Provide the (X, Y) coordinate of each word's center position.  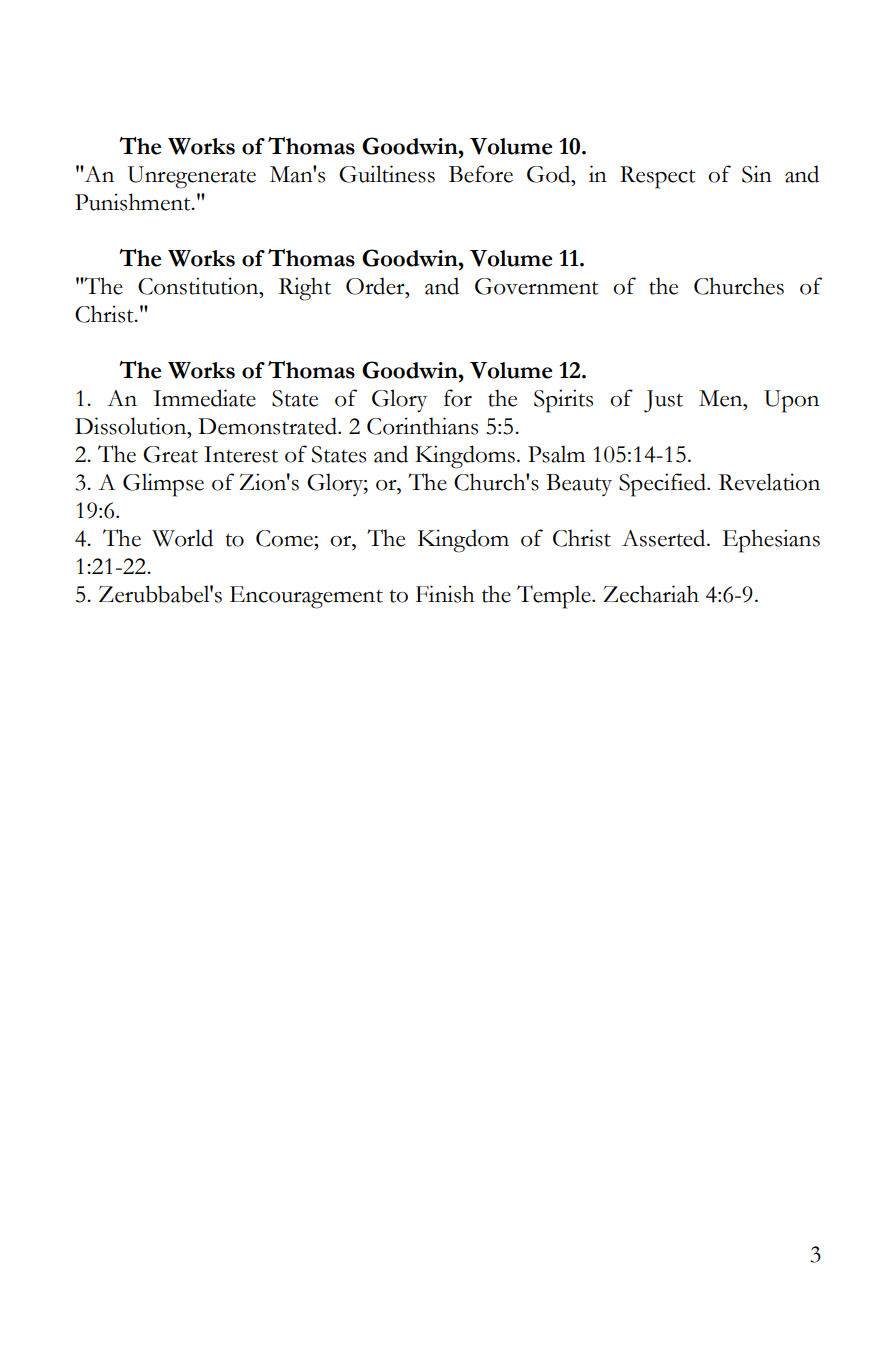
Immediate (204, 398)
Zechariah (651, 594)
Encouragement (306, 597)
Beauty (579, 485)
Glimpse (163, 485)
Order (376, 286)
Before (481, 174)
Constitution (199, 286)
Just (663, 401)
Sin (757, 174)
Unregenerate (191, 177)
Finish (445, 594)
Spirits (563, 401)
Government (537, 286)
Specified (663, 485)
